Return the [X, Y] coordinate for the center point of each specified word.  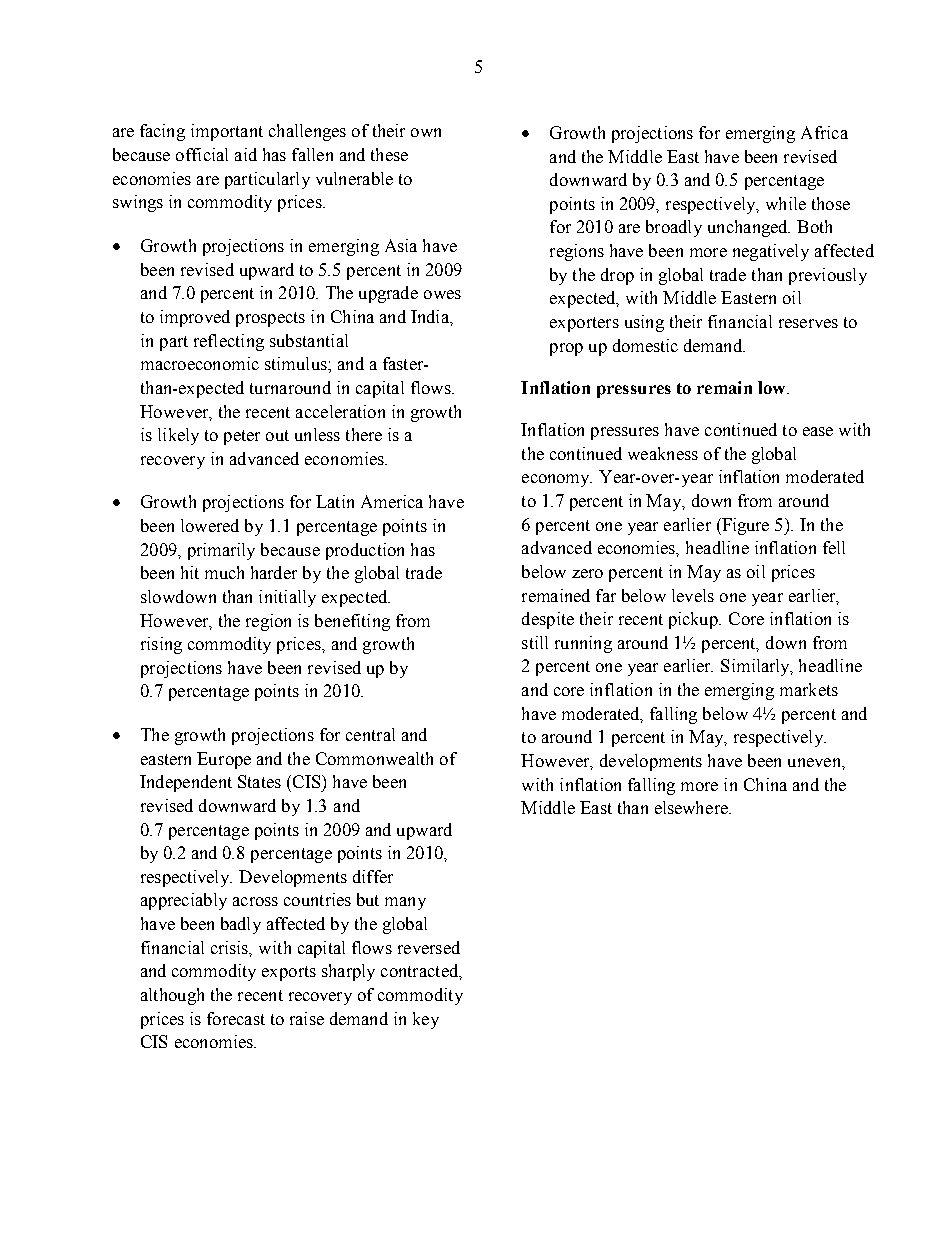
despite [548, 620]
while [786, 203]
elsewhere [692, 807]
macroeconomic [200, 363]
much [224, 572]
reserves [808, 323]
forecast [236, 1018]
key [426, 1020]
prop [566, 349]
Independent [186, 783]
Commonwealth [374, 758]
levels [693, 595]
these [389, 154]
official [202, 154]
